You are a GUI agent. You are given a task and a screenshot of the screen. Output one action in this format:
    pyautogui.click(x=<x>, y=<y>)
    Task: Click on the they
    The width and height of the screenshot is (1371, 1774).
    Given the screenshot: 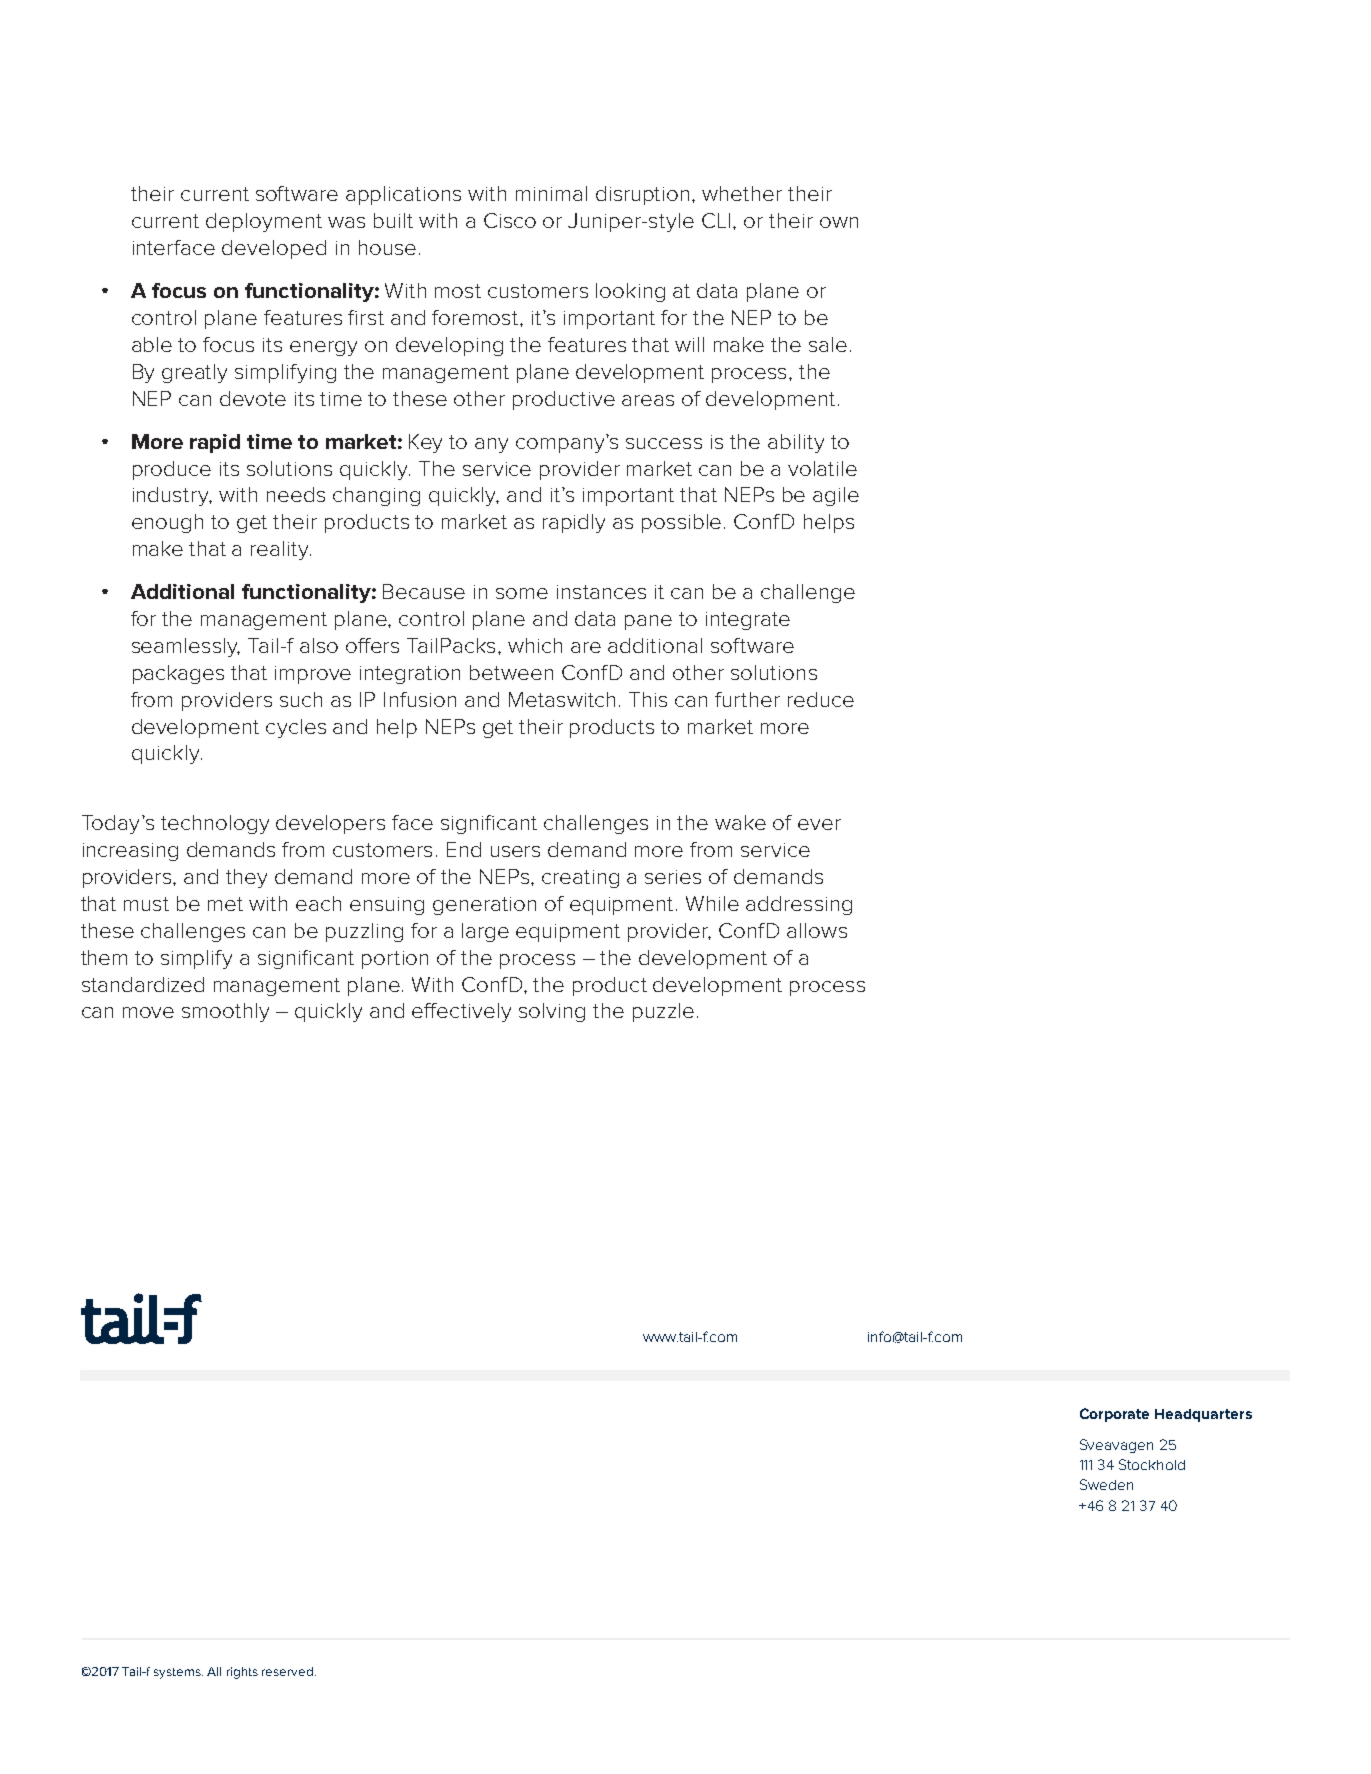 What is the action you would take?
    pyautogui.click(x=246, y=878)
